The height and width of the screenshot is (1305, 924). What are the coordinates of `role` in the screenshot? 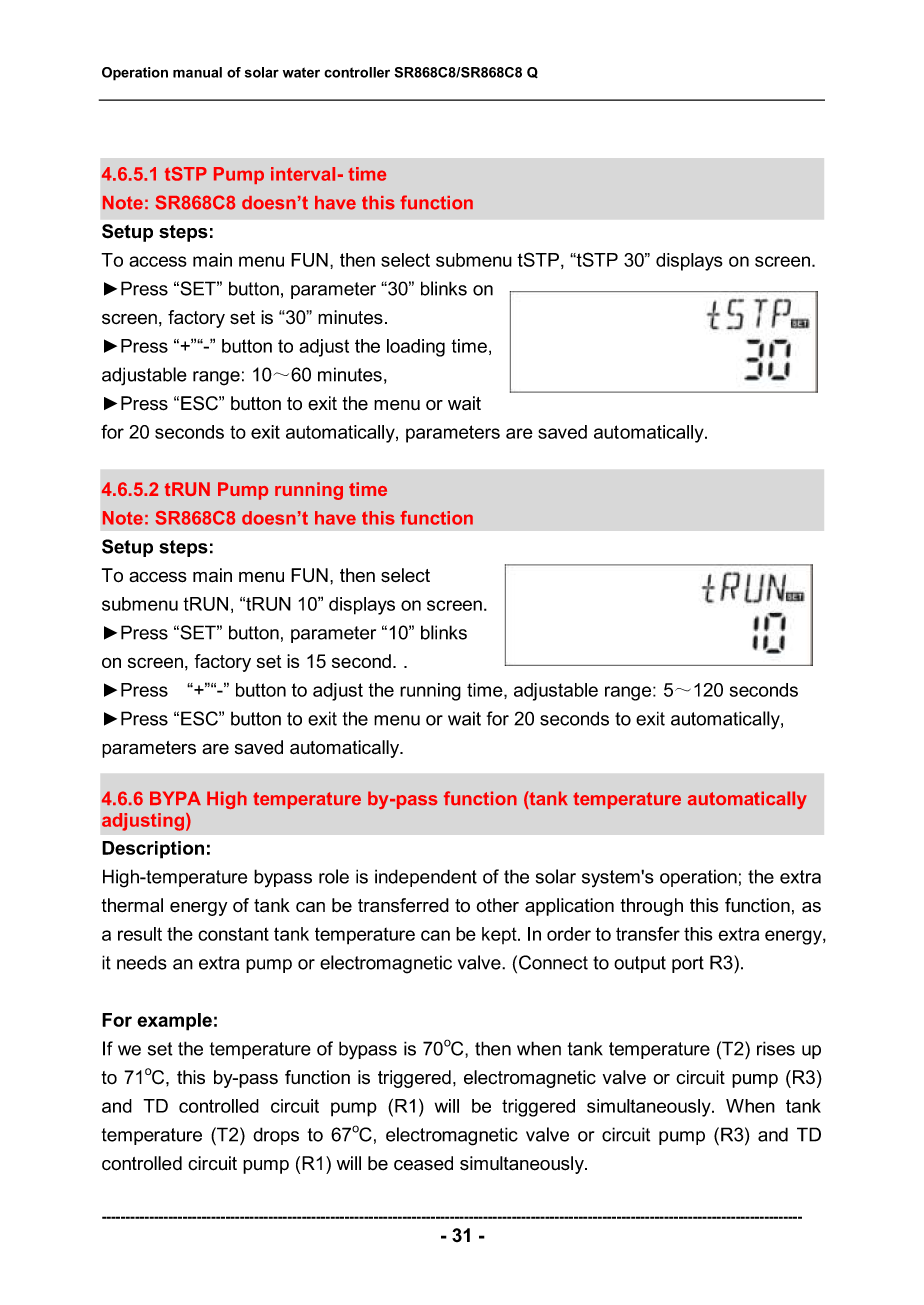 It's located at (334, 876).
